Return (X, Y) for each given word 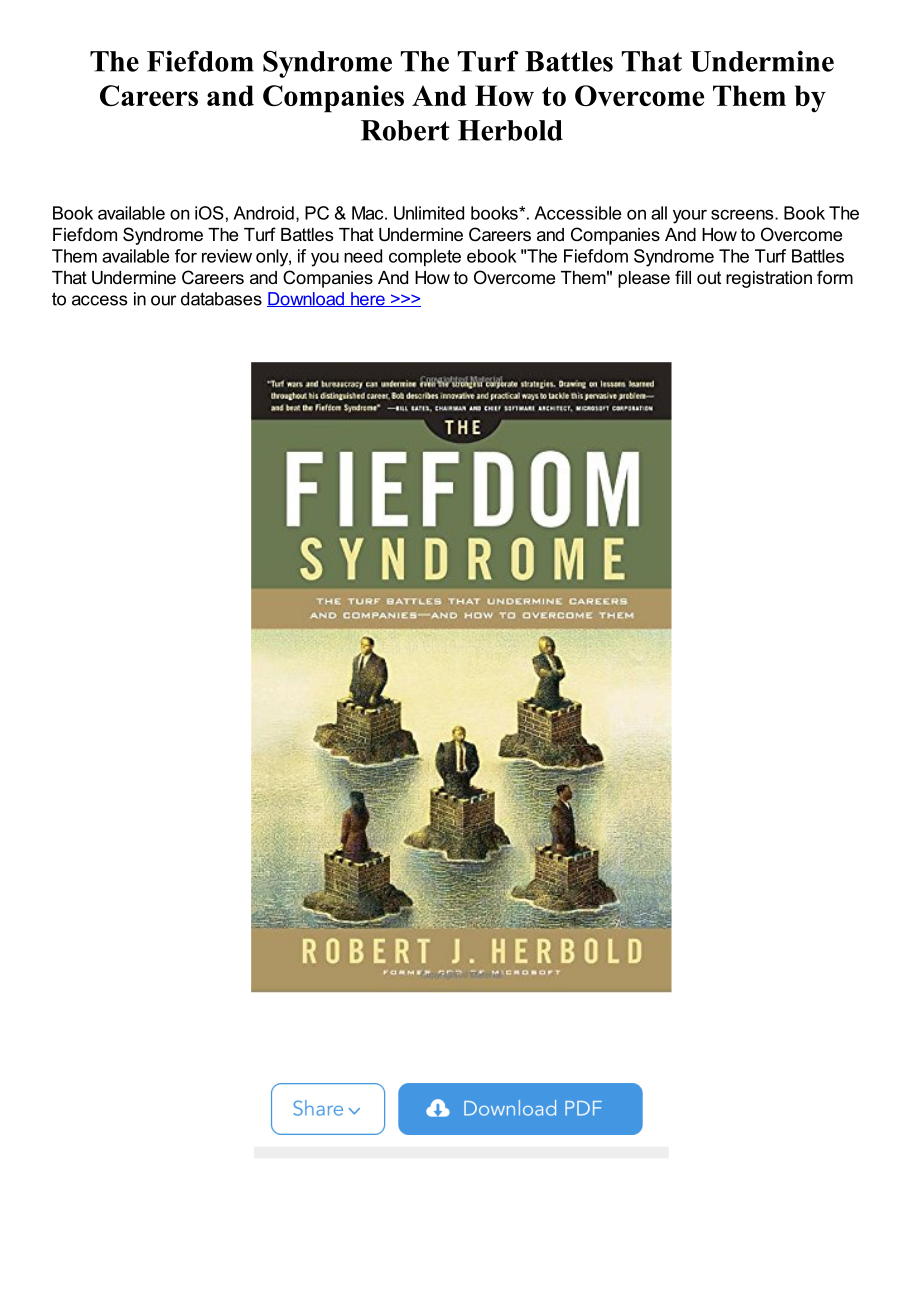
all (659, 213)
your (690, 216)
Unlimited (429, 213)
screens (743, 214)
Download (306, 299)
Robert (405, 130)
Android (263, 213)
